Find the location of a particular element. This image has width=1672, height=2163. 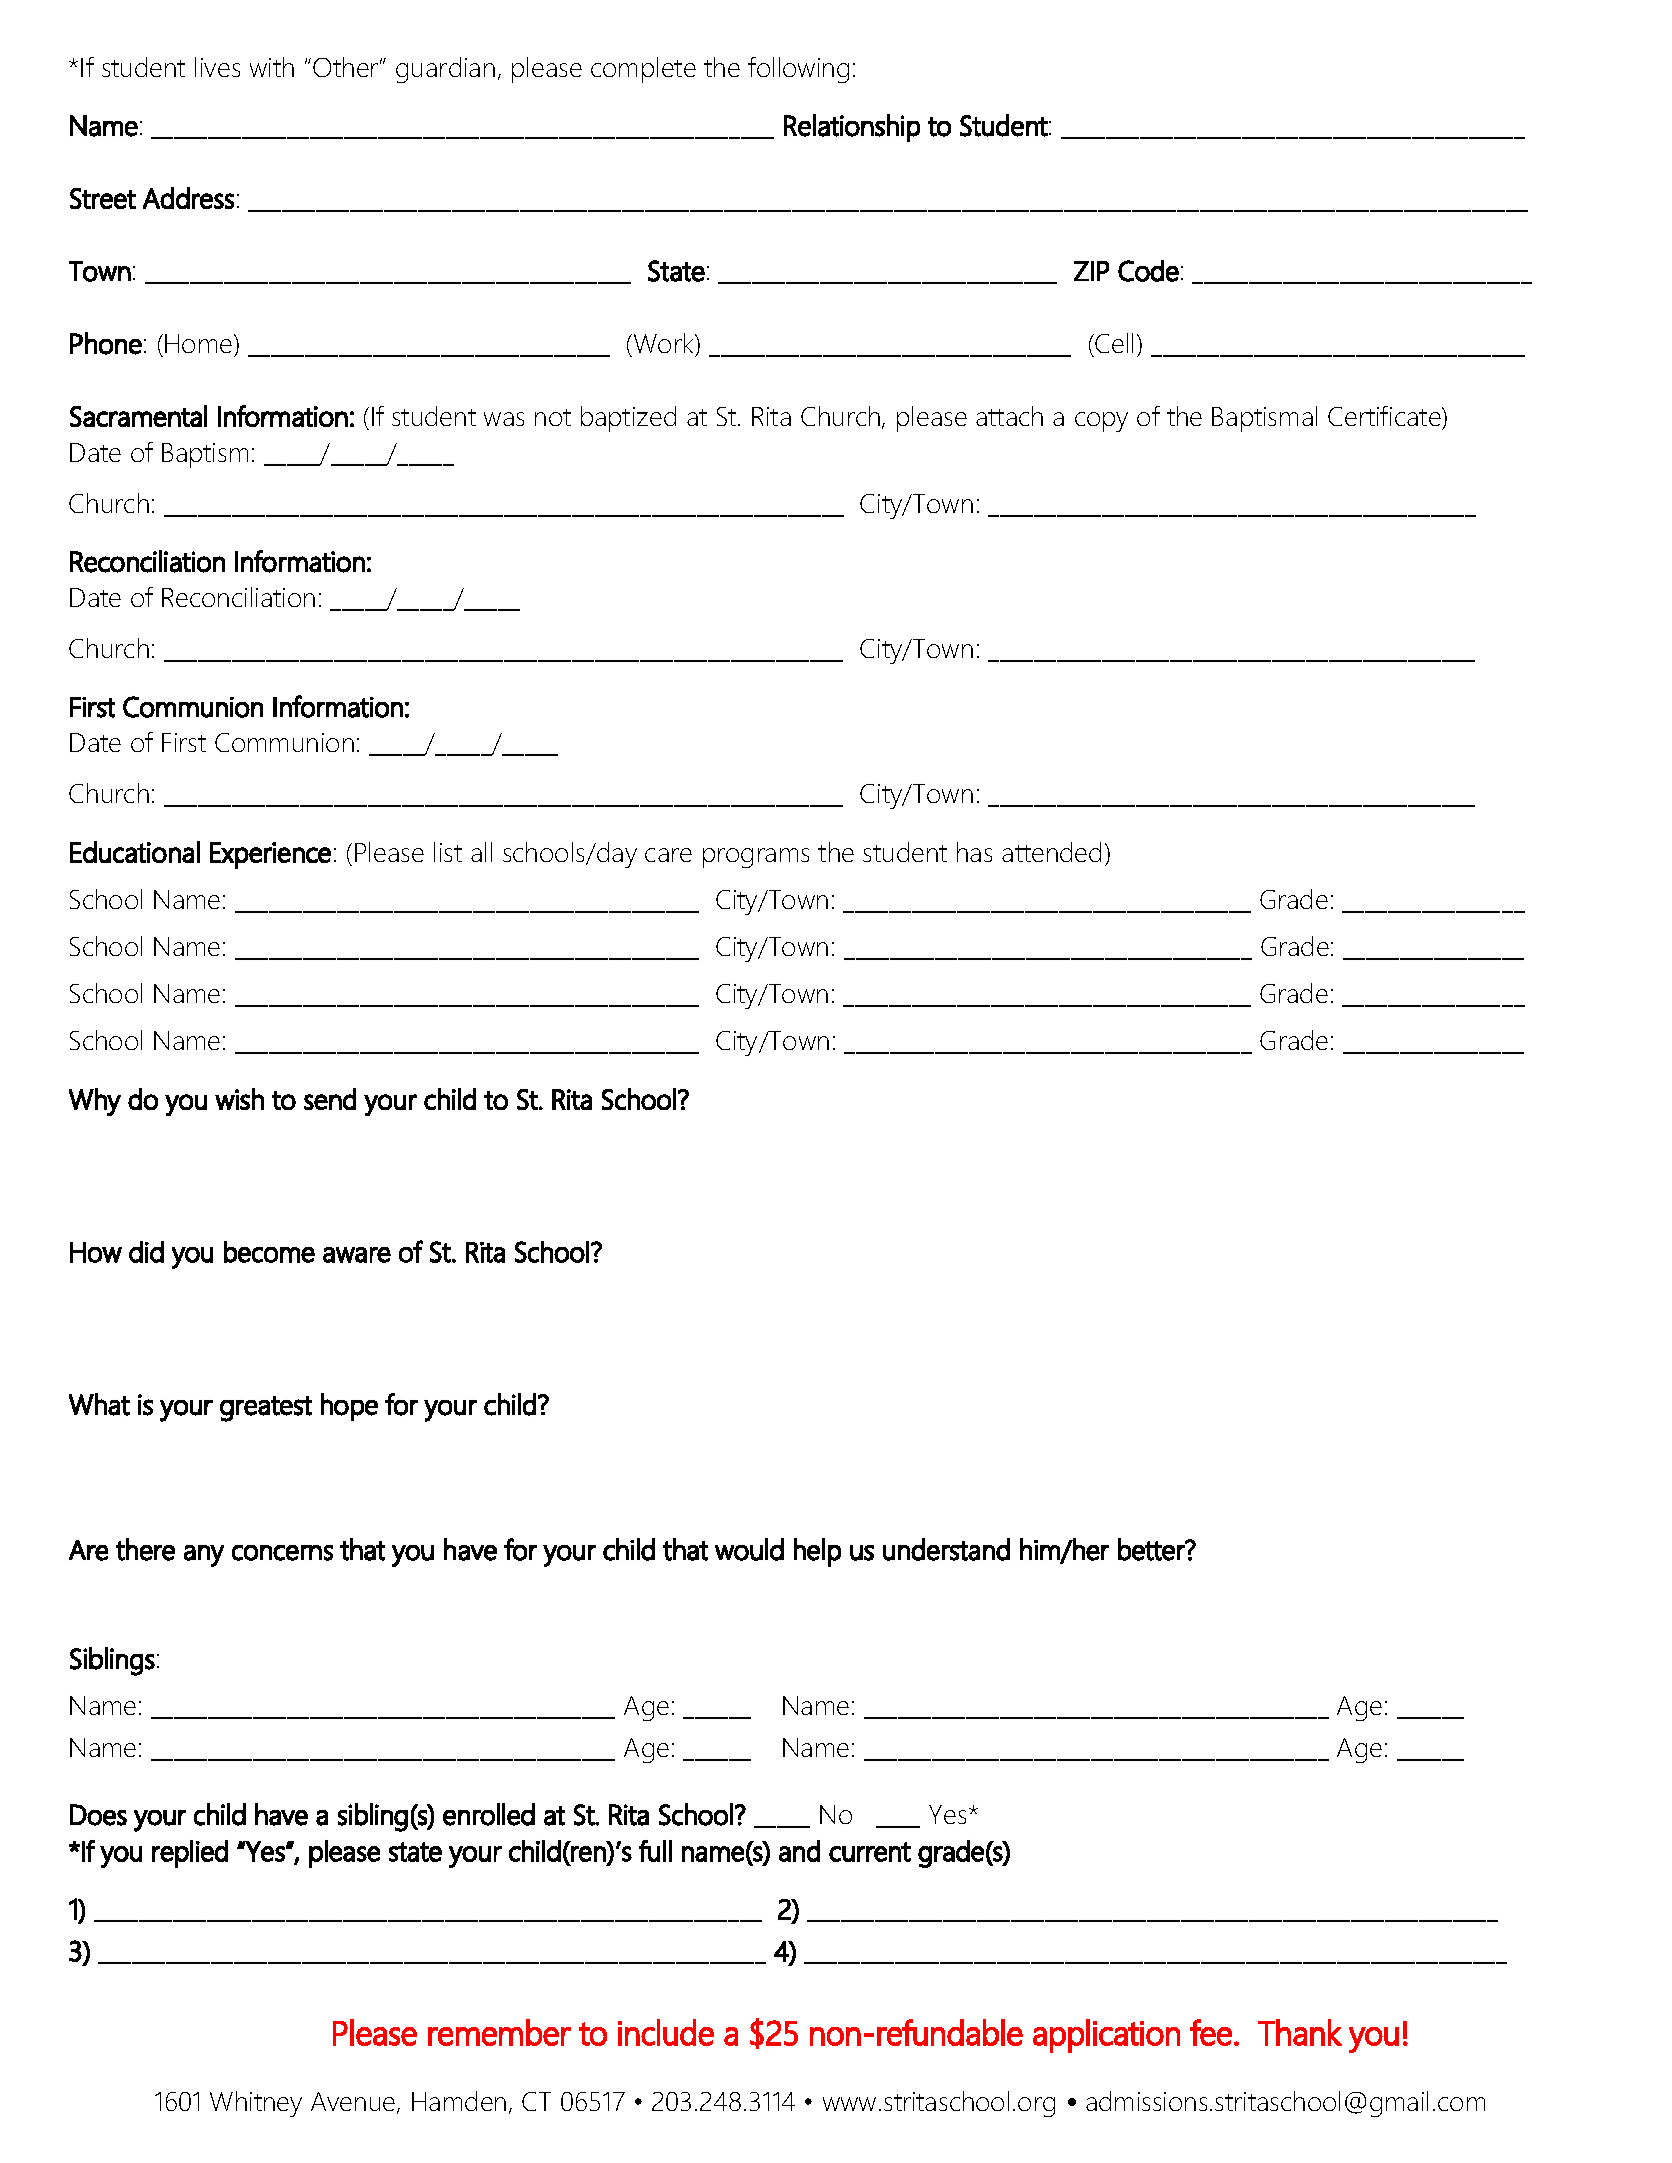

with is located at coordinates (272, 67).
